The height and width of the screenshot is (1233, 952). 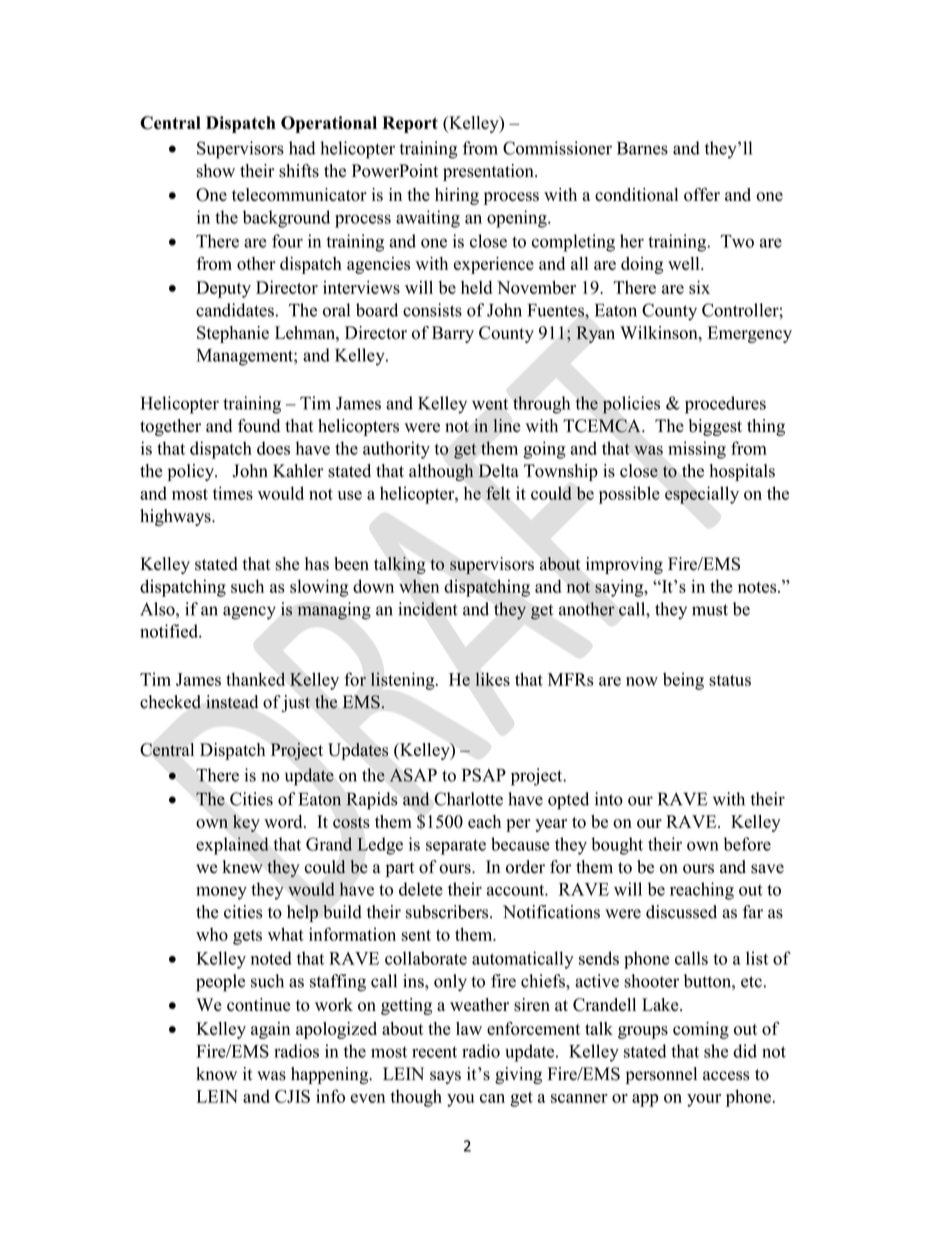 I want to click on agency, so click(x=249, y=613).
